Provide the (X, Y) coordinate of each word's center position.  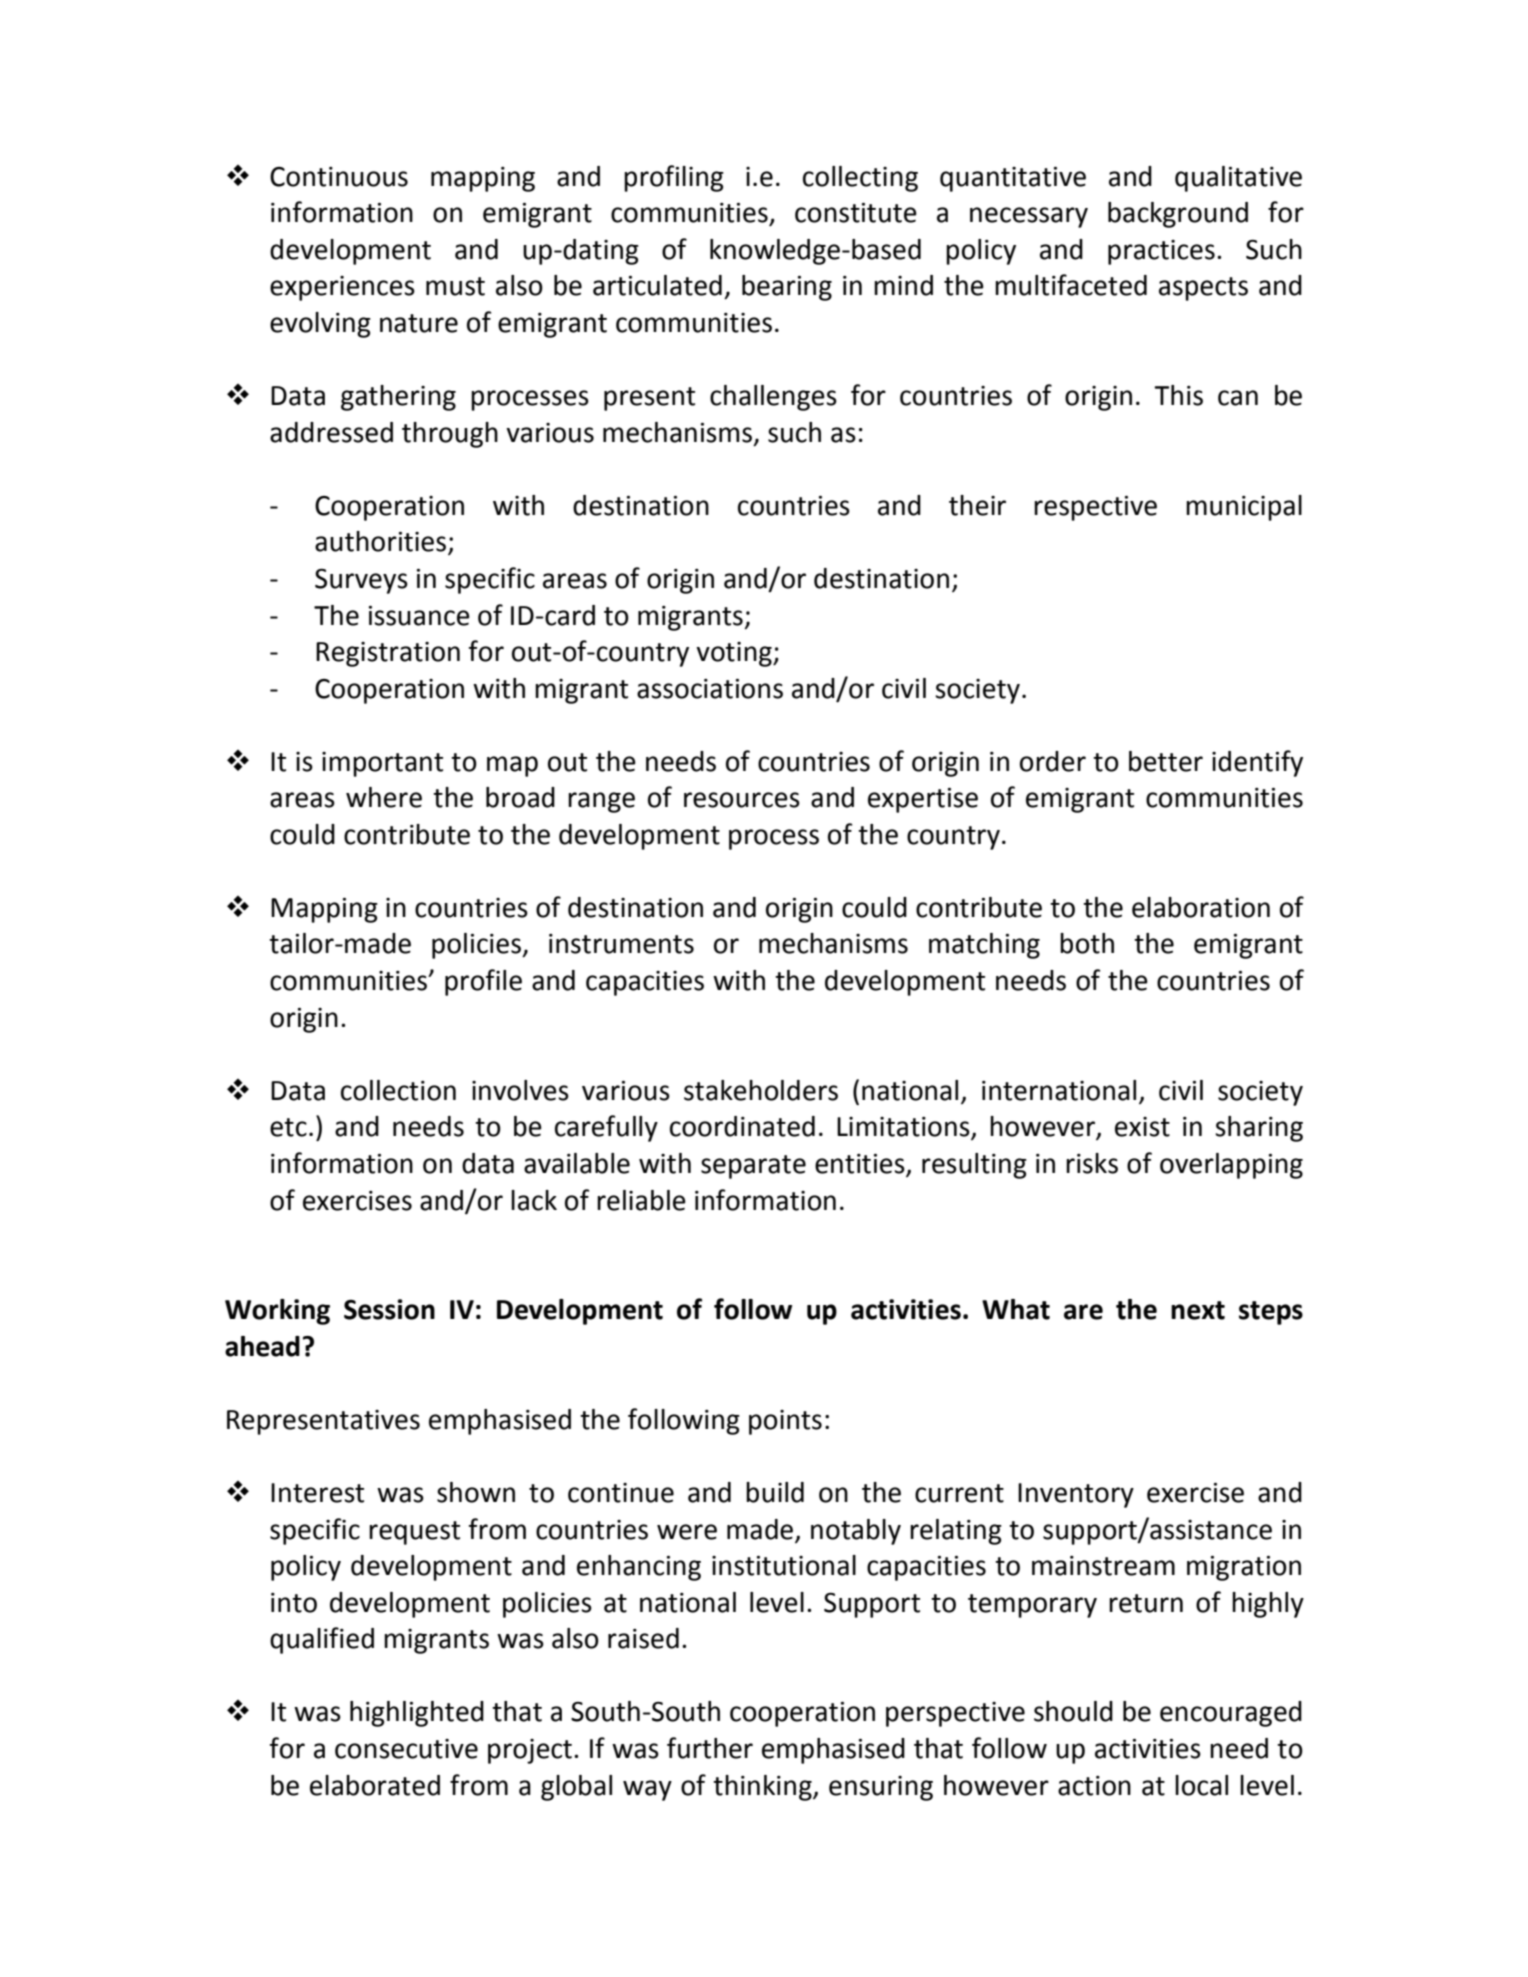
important (382, 764)
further (710, 1748)
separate (753, 1167)
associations (710, 689)
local (1201, 1785)
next (1198, 1310)
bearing (787, 288)
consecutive (406, 1749)
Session (389, 1309)
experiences (342, 288)
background (1178, 215)
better (1166, 761)
